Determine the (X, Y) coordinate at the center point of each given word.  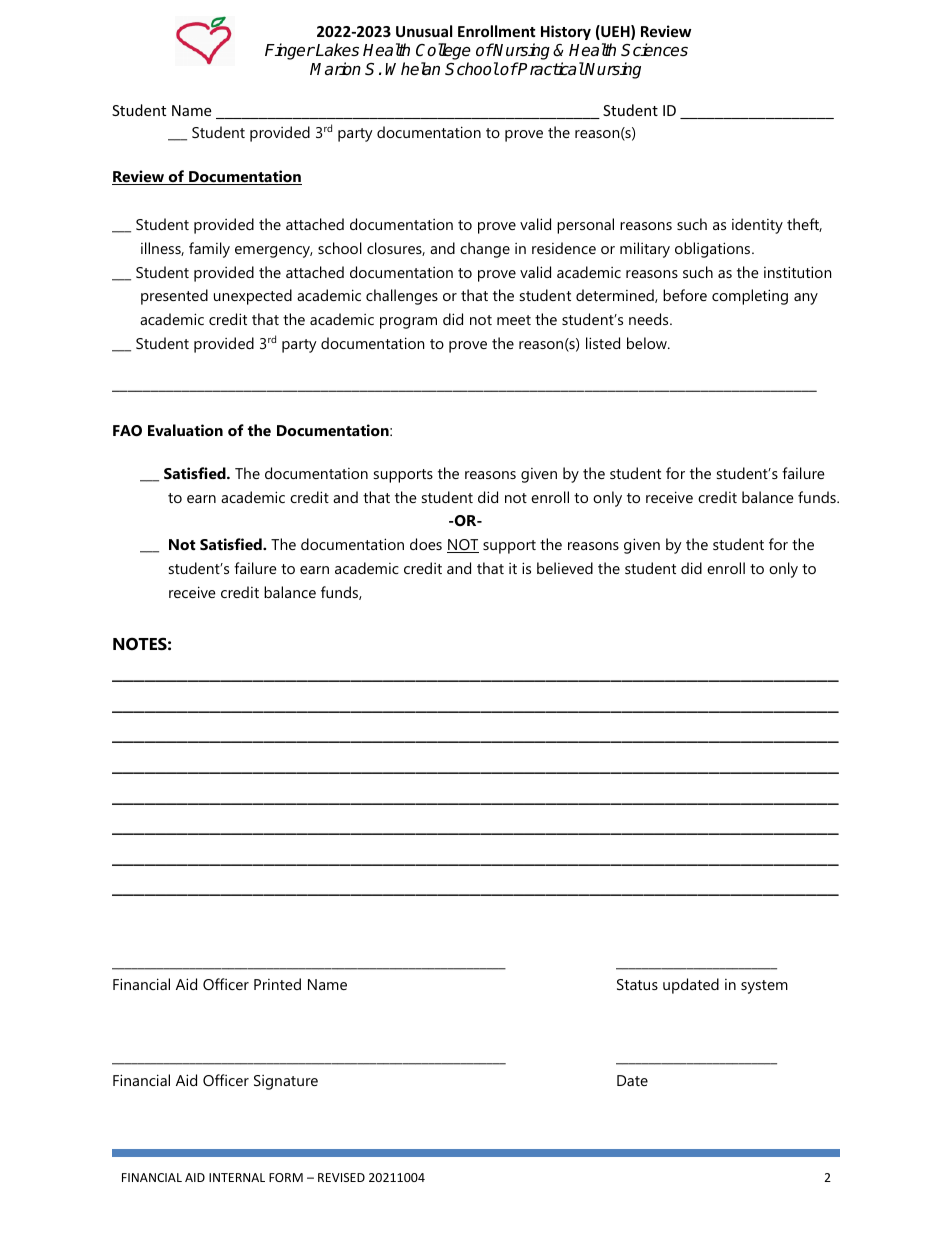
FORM (286, 1177)
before (685, 295)
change (485, 250)
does (426, 544)
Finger (290, 51)
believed (565, 568)
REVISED (341, 1177)
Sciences (654, 50)
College (443, 53)
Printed (277, 984)
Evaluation (185, 430)
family (209, 250)
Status (637, 984)
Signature (286, 1082)
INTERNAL (237, 1177)
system (764, 987)
